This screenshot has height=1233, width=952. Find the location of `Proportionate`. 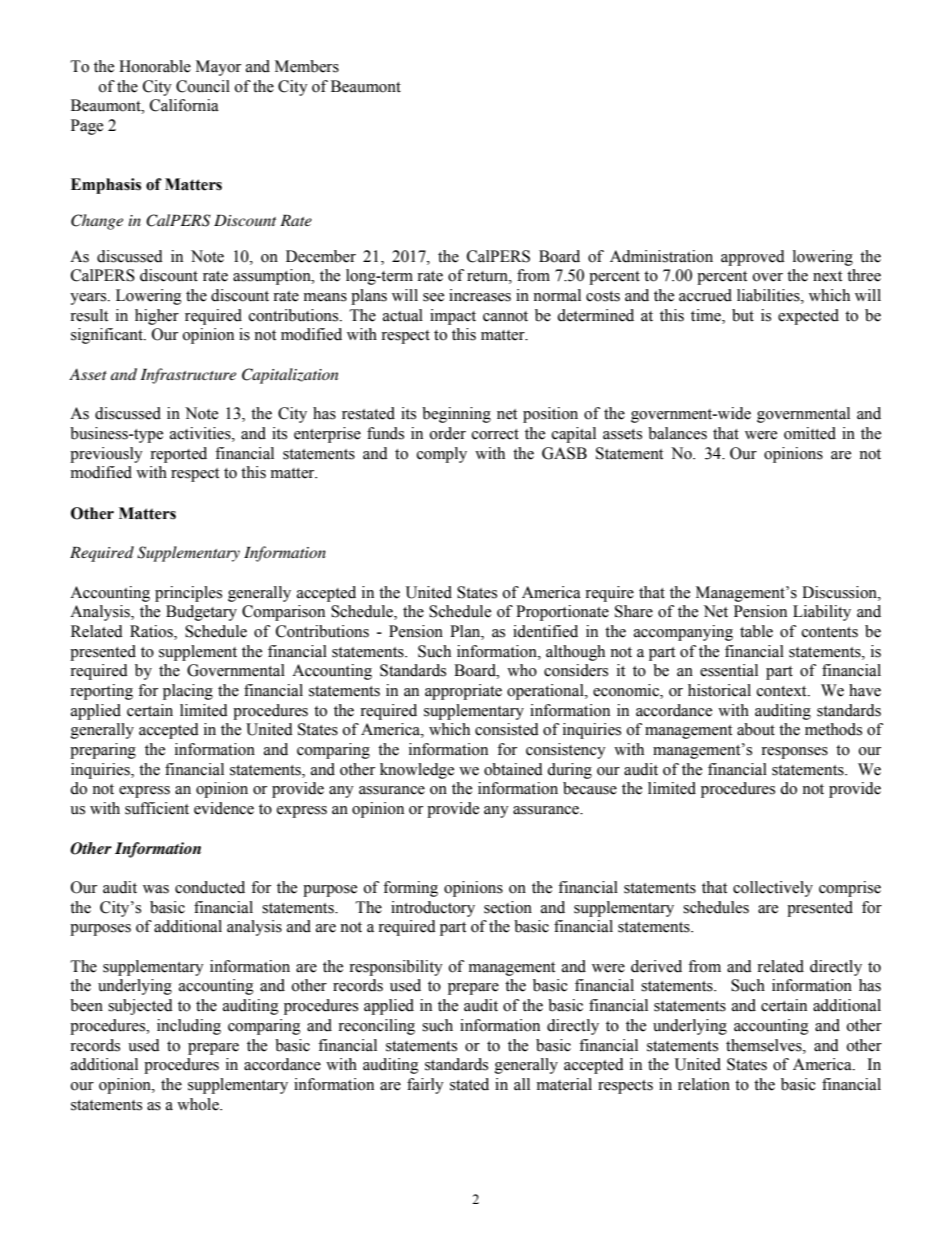

Proportionate is located at coordinates (562, 613).
